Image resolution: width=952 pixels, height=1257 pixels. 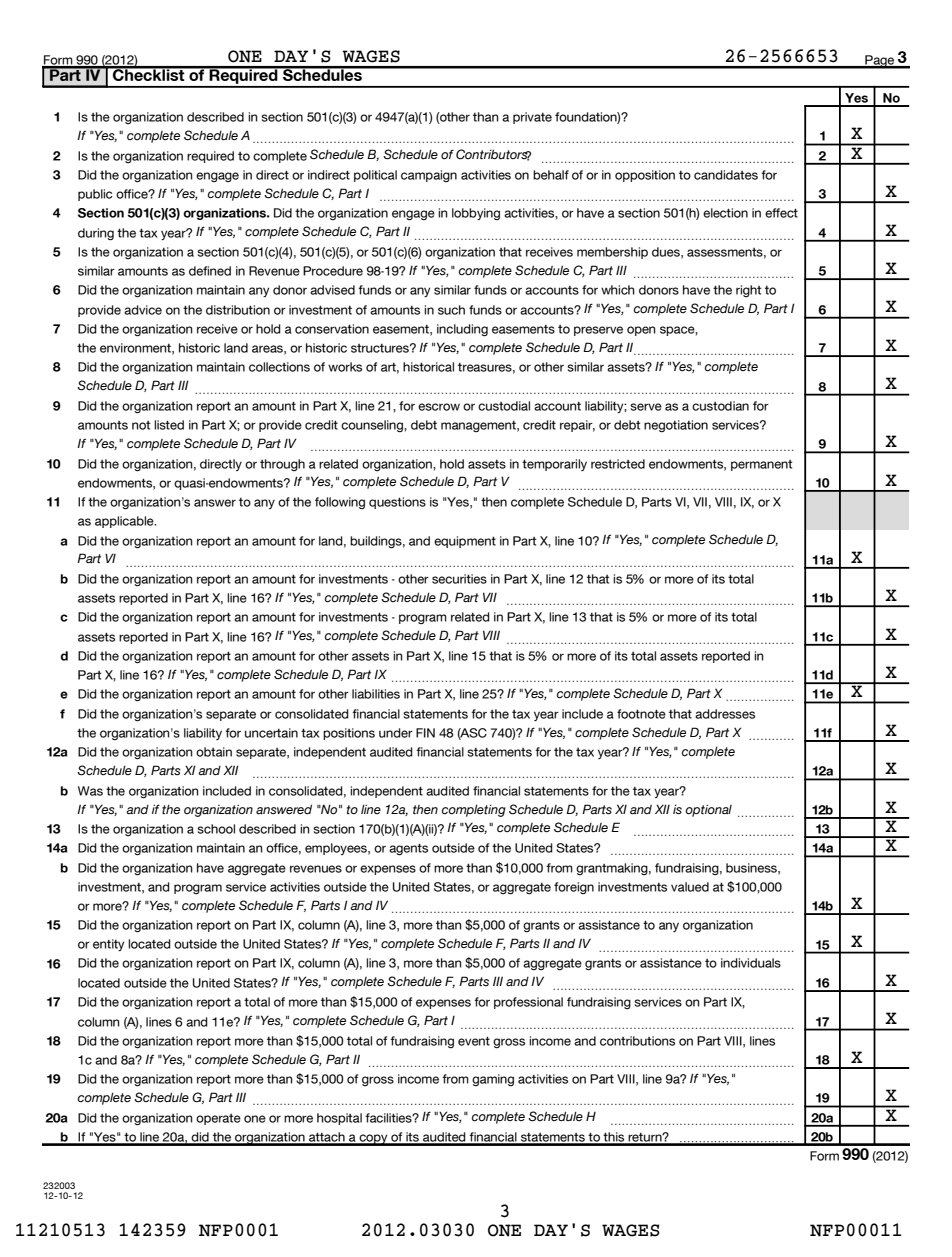 What do you see at coordinates (726, 175) in the page?
I see `candidates` at bounding box center [726, 175].
